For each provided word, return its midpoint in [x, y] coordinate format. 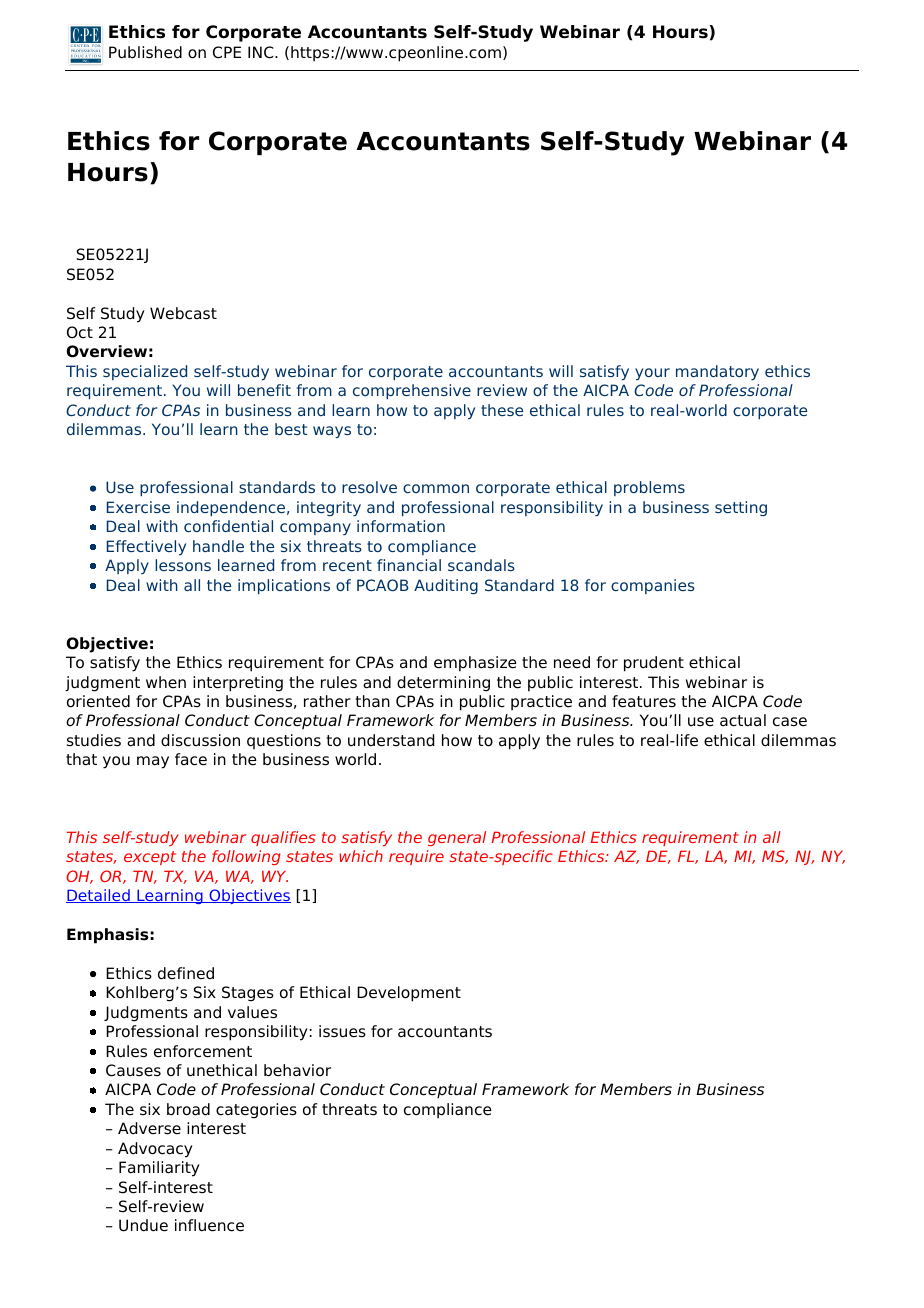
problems [649, 488]
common [436, 488]
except [150, 858]
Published [145, 52]
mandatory [717, 372]
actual [743, 720]
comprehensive [412, 391]
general [457, 838]
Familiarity [159, 1169]
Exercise [138, 507]
